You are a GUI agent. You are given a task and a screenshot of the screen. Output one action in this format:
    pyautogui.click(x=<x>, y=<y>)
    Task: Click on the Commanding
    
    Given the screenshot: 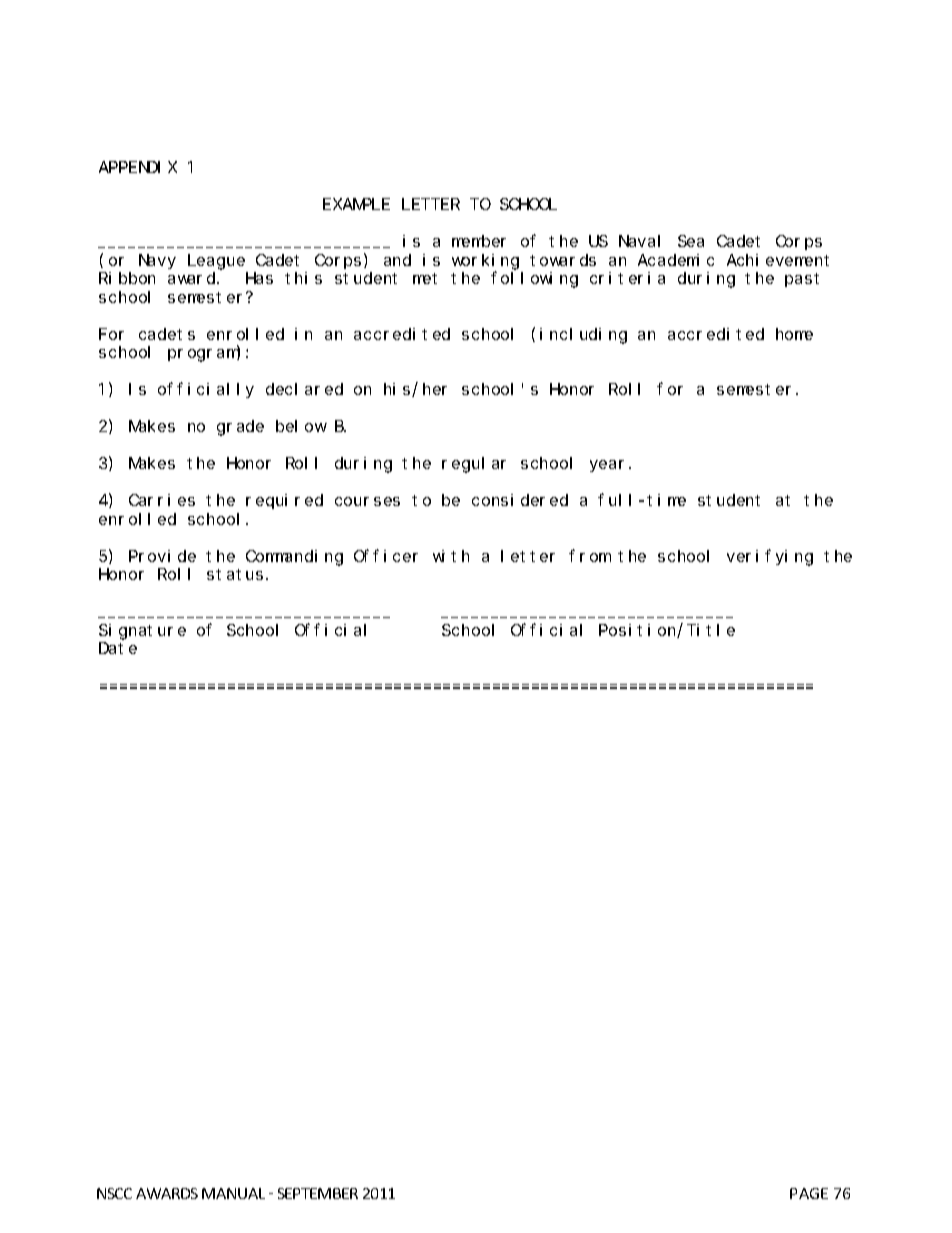 What is the action you would take?
    pyautogui.click(x=294, y=558)
